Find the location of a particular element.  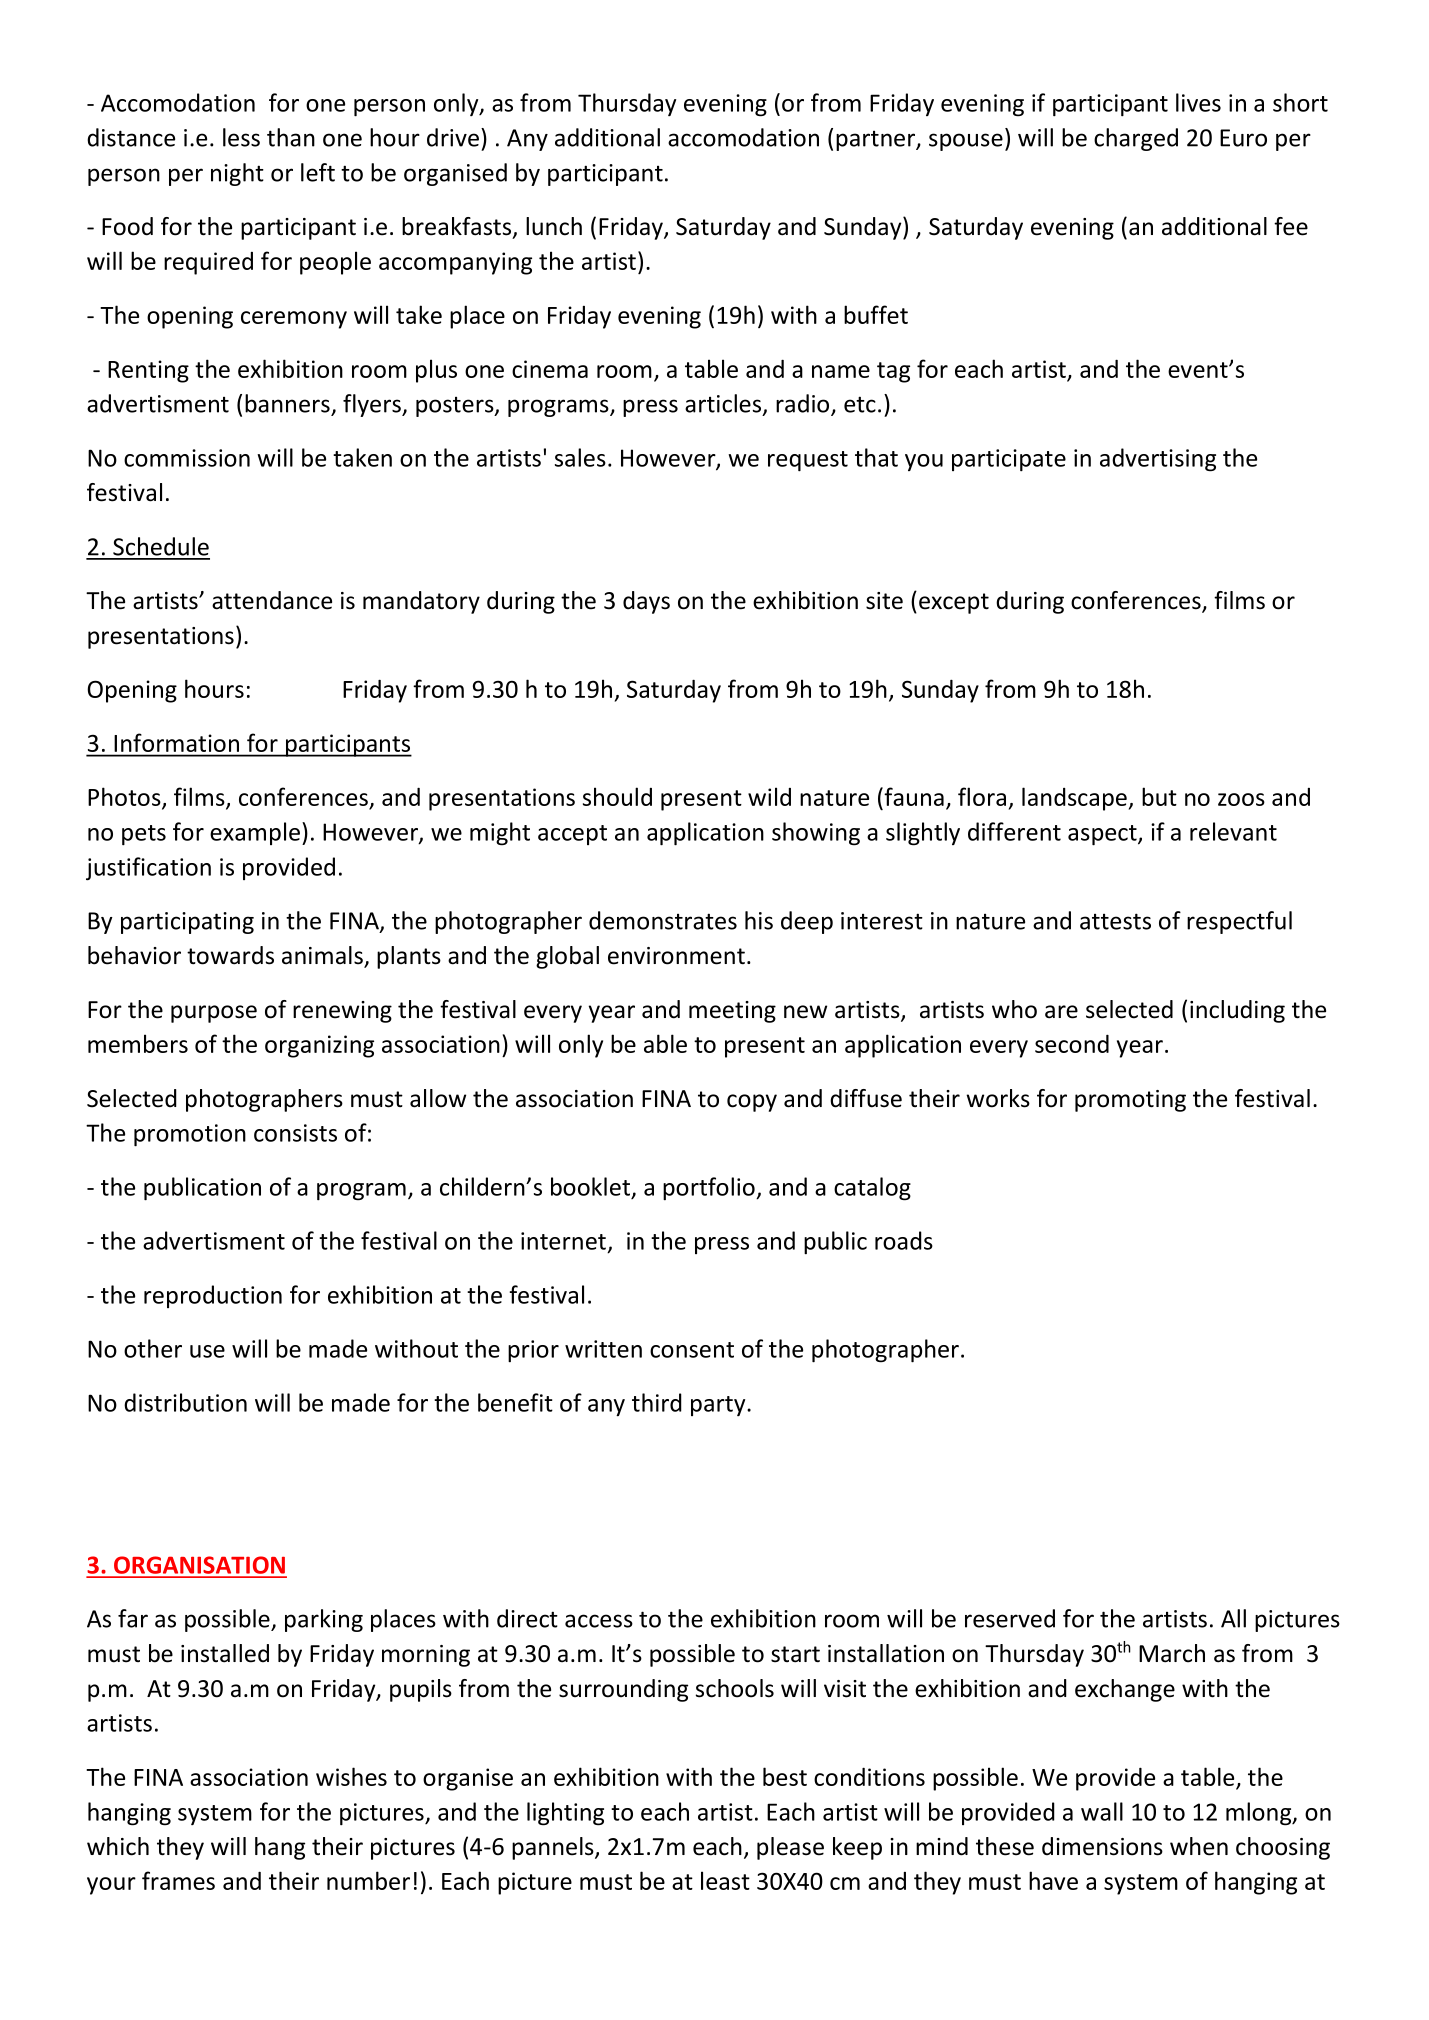

meeting is located at coordinates (732, 1012).
